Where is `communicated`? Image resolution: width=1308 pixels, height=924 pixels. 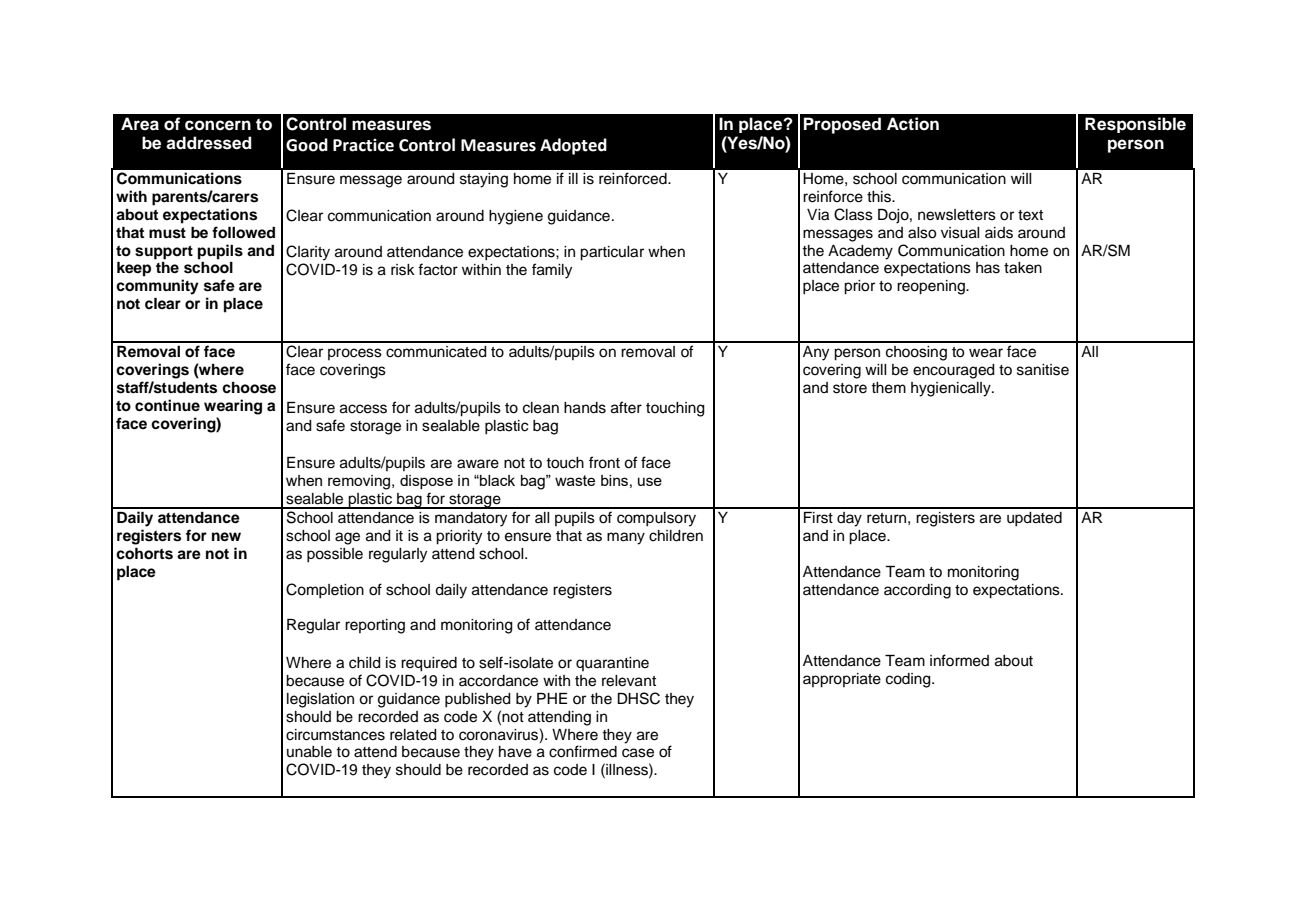 communicated is located at coordinates (436, 352).
